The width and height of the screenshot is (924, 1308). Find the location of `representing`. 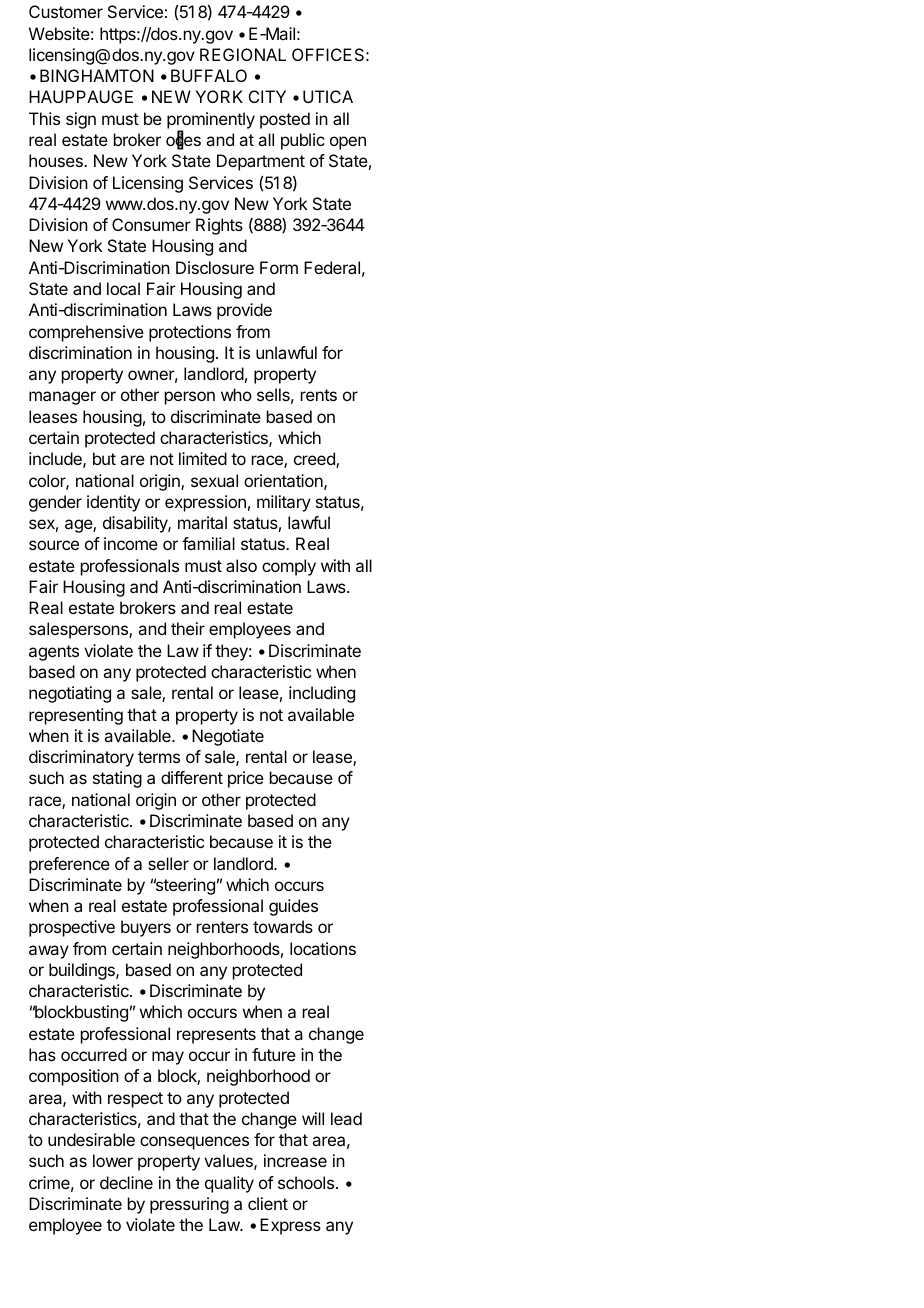

representing is located at coordinates (76, 716).
